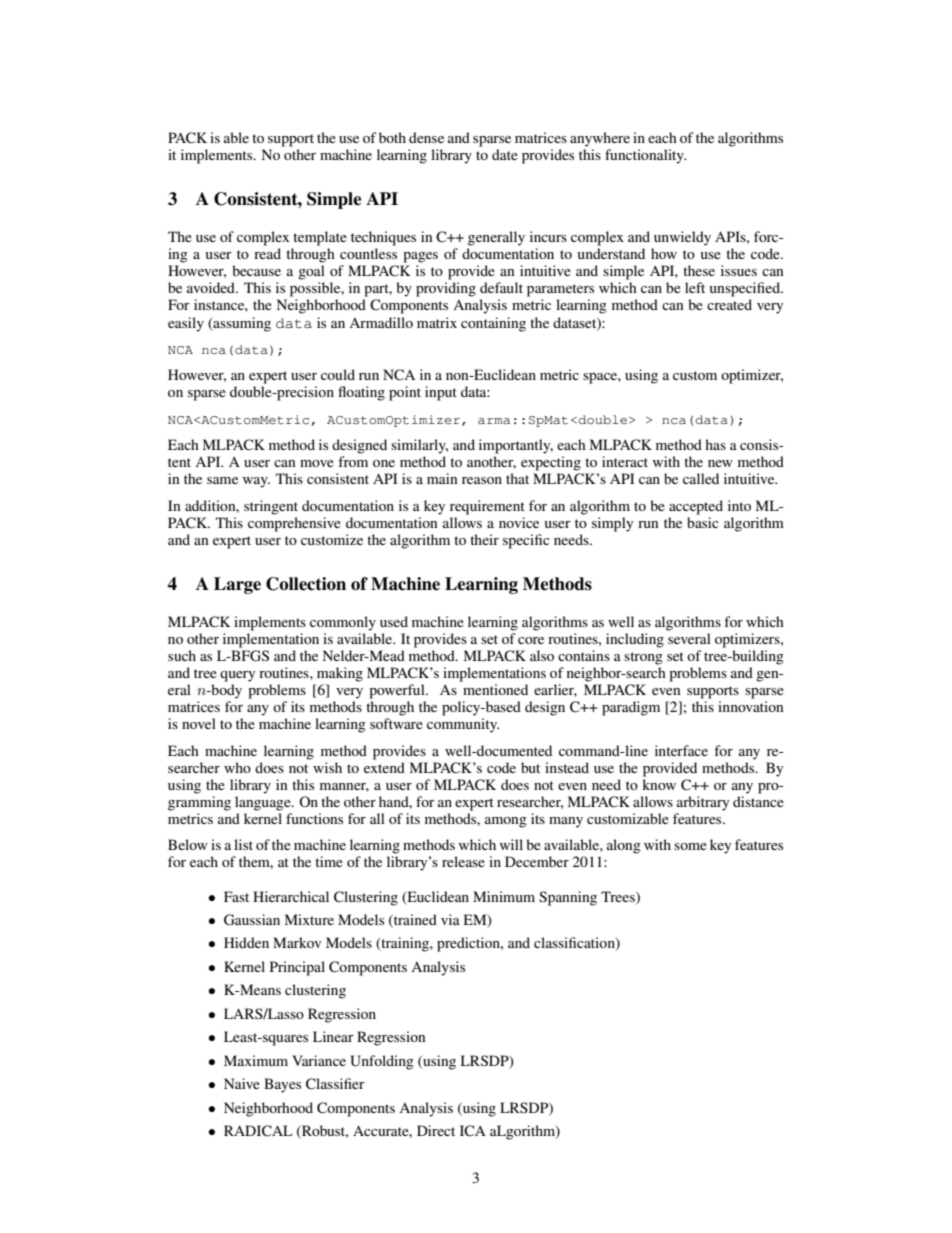  Describe the element at coordinates (575, 944) in the screenshot. I see `classification` at that location.
